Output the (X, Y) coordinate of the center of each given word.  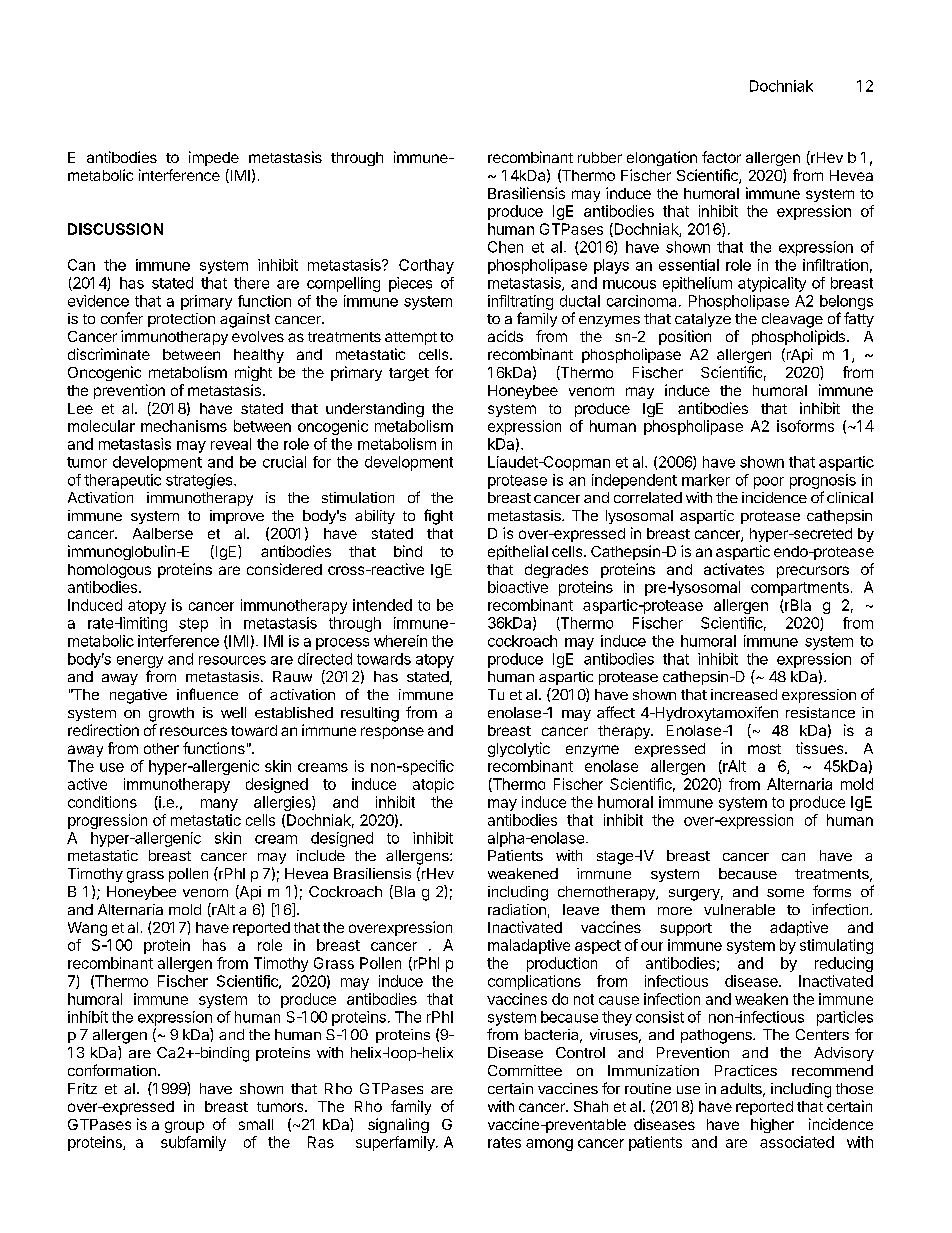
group (184, 1127)
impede (214, 158)
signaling (398, 1125)
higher (772, 1125)
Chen (505, 247)
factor (721, 157)
